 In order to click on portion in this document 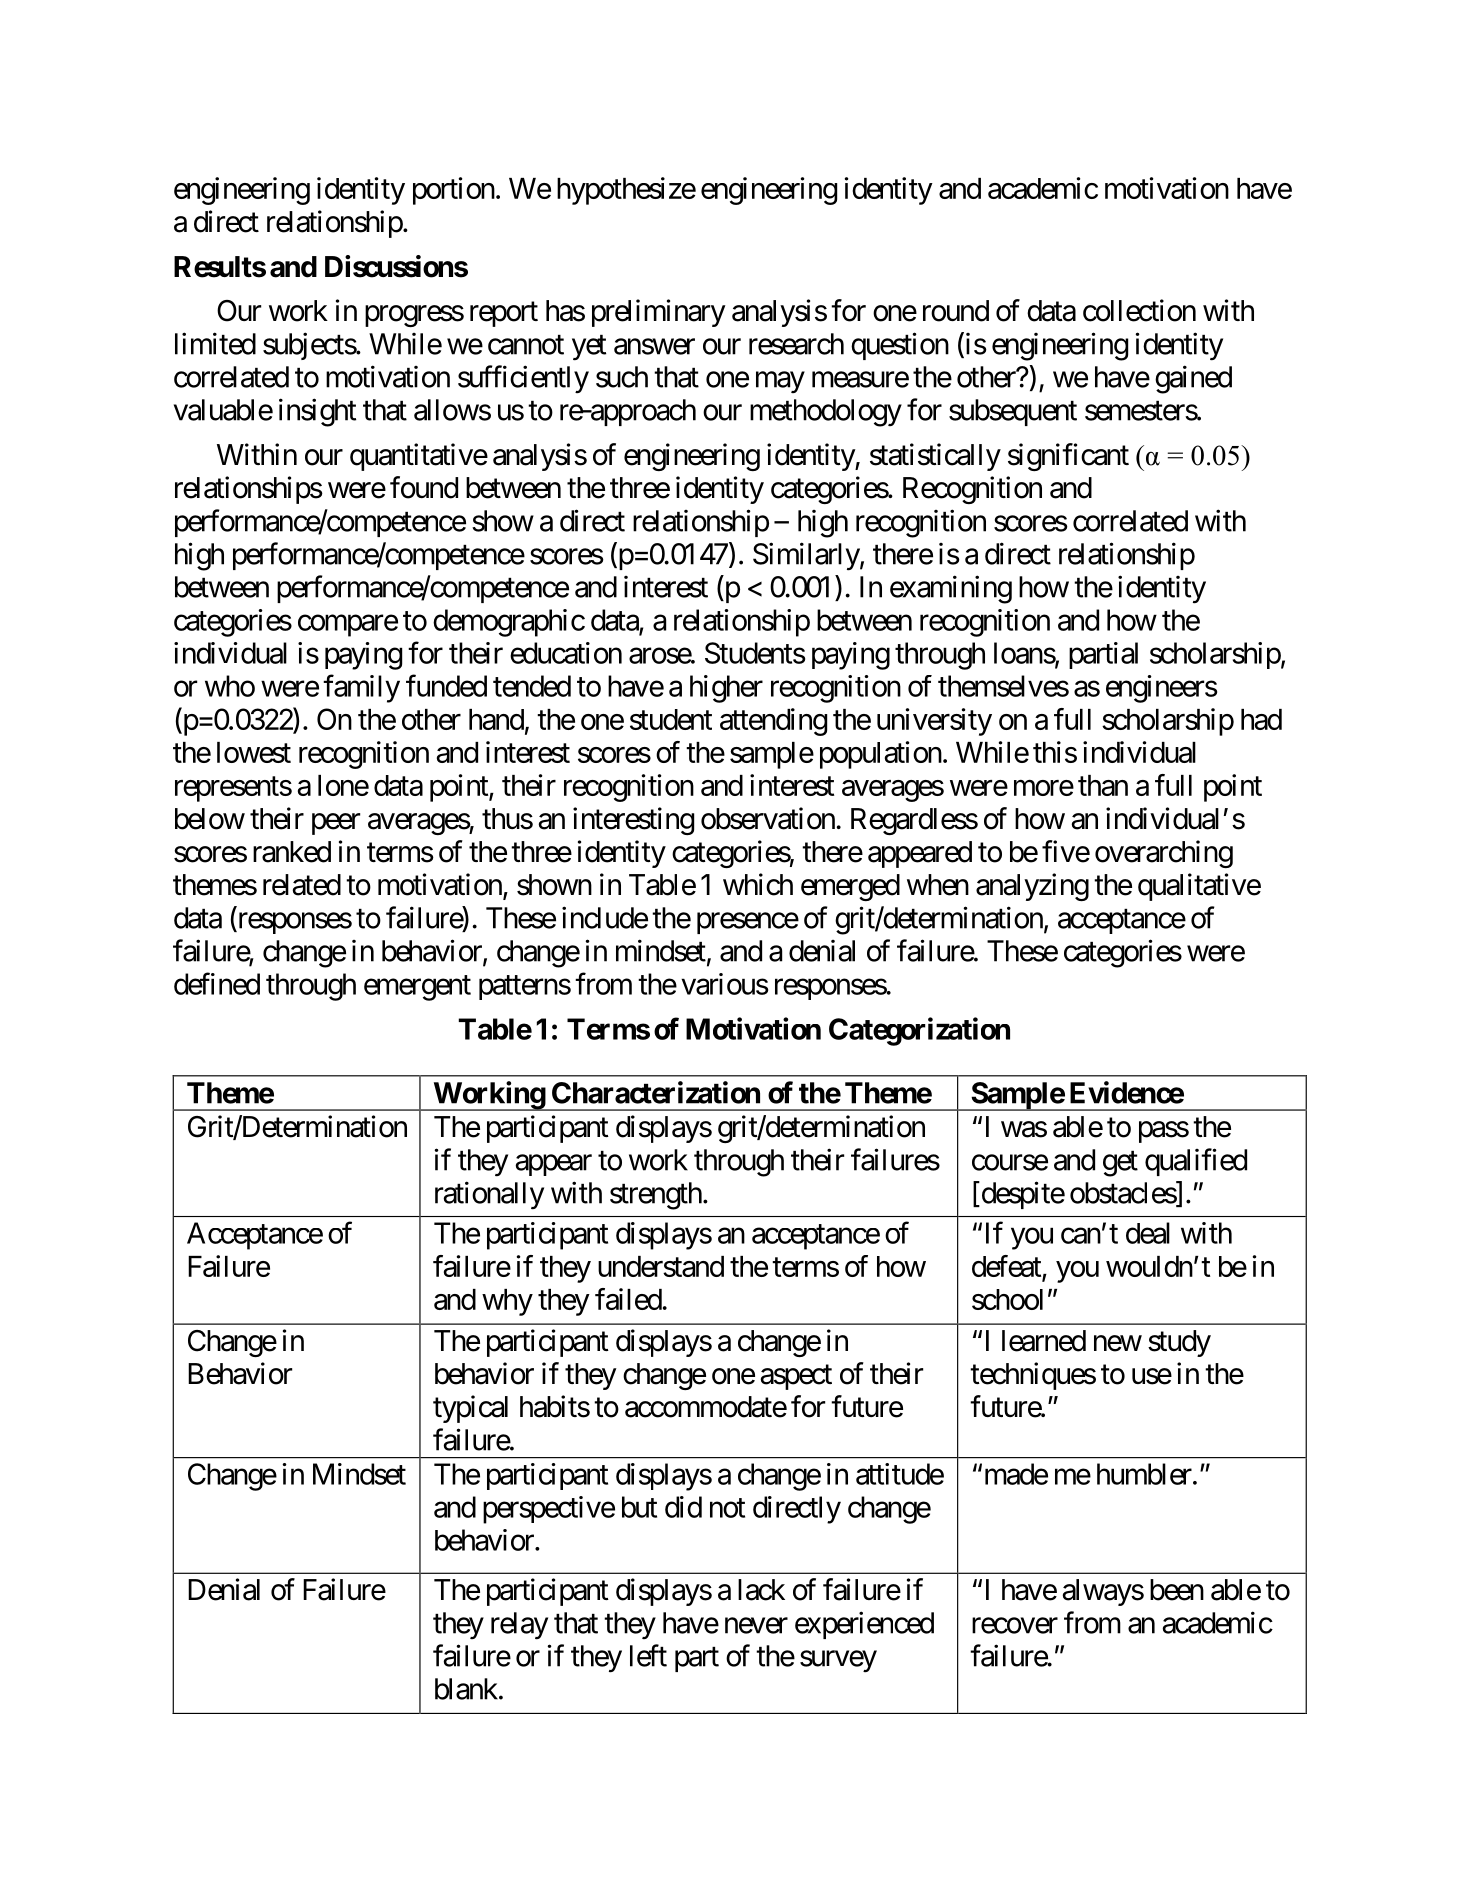, I will do `click(454, 191)`.
